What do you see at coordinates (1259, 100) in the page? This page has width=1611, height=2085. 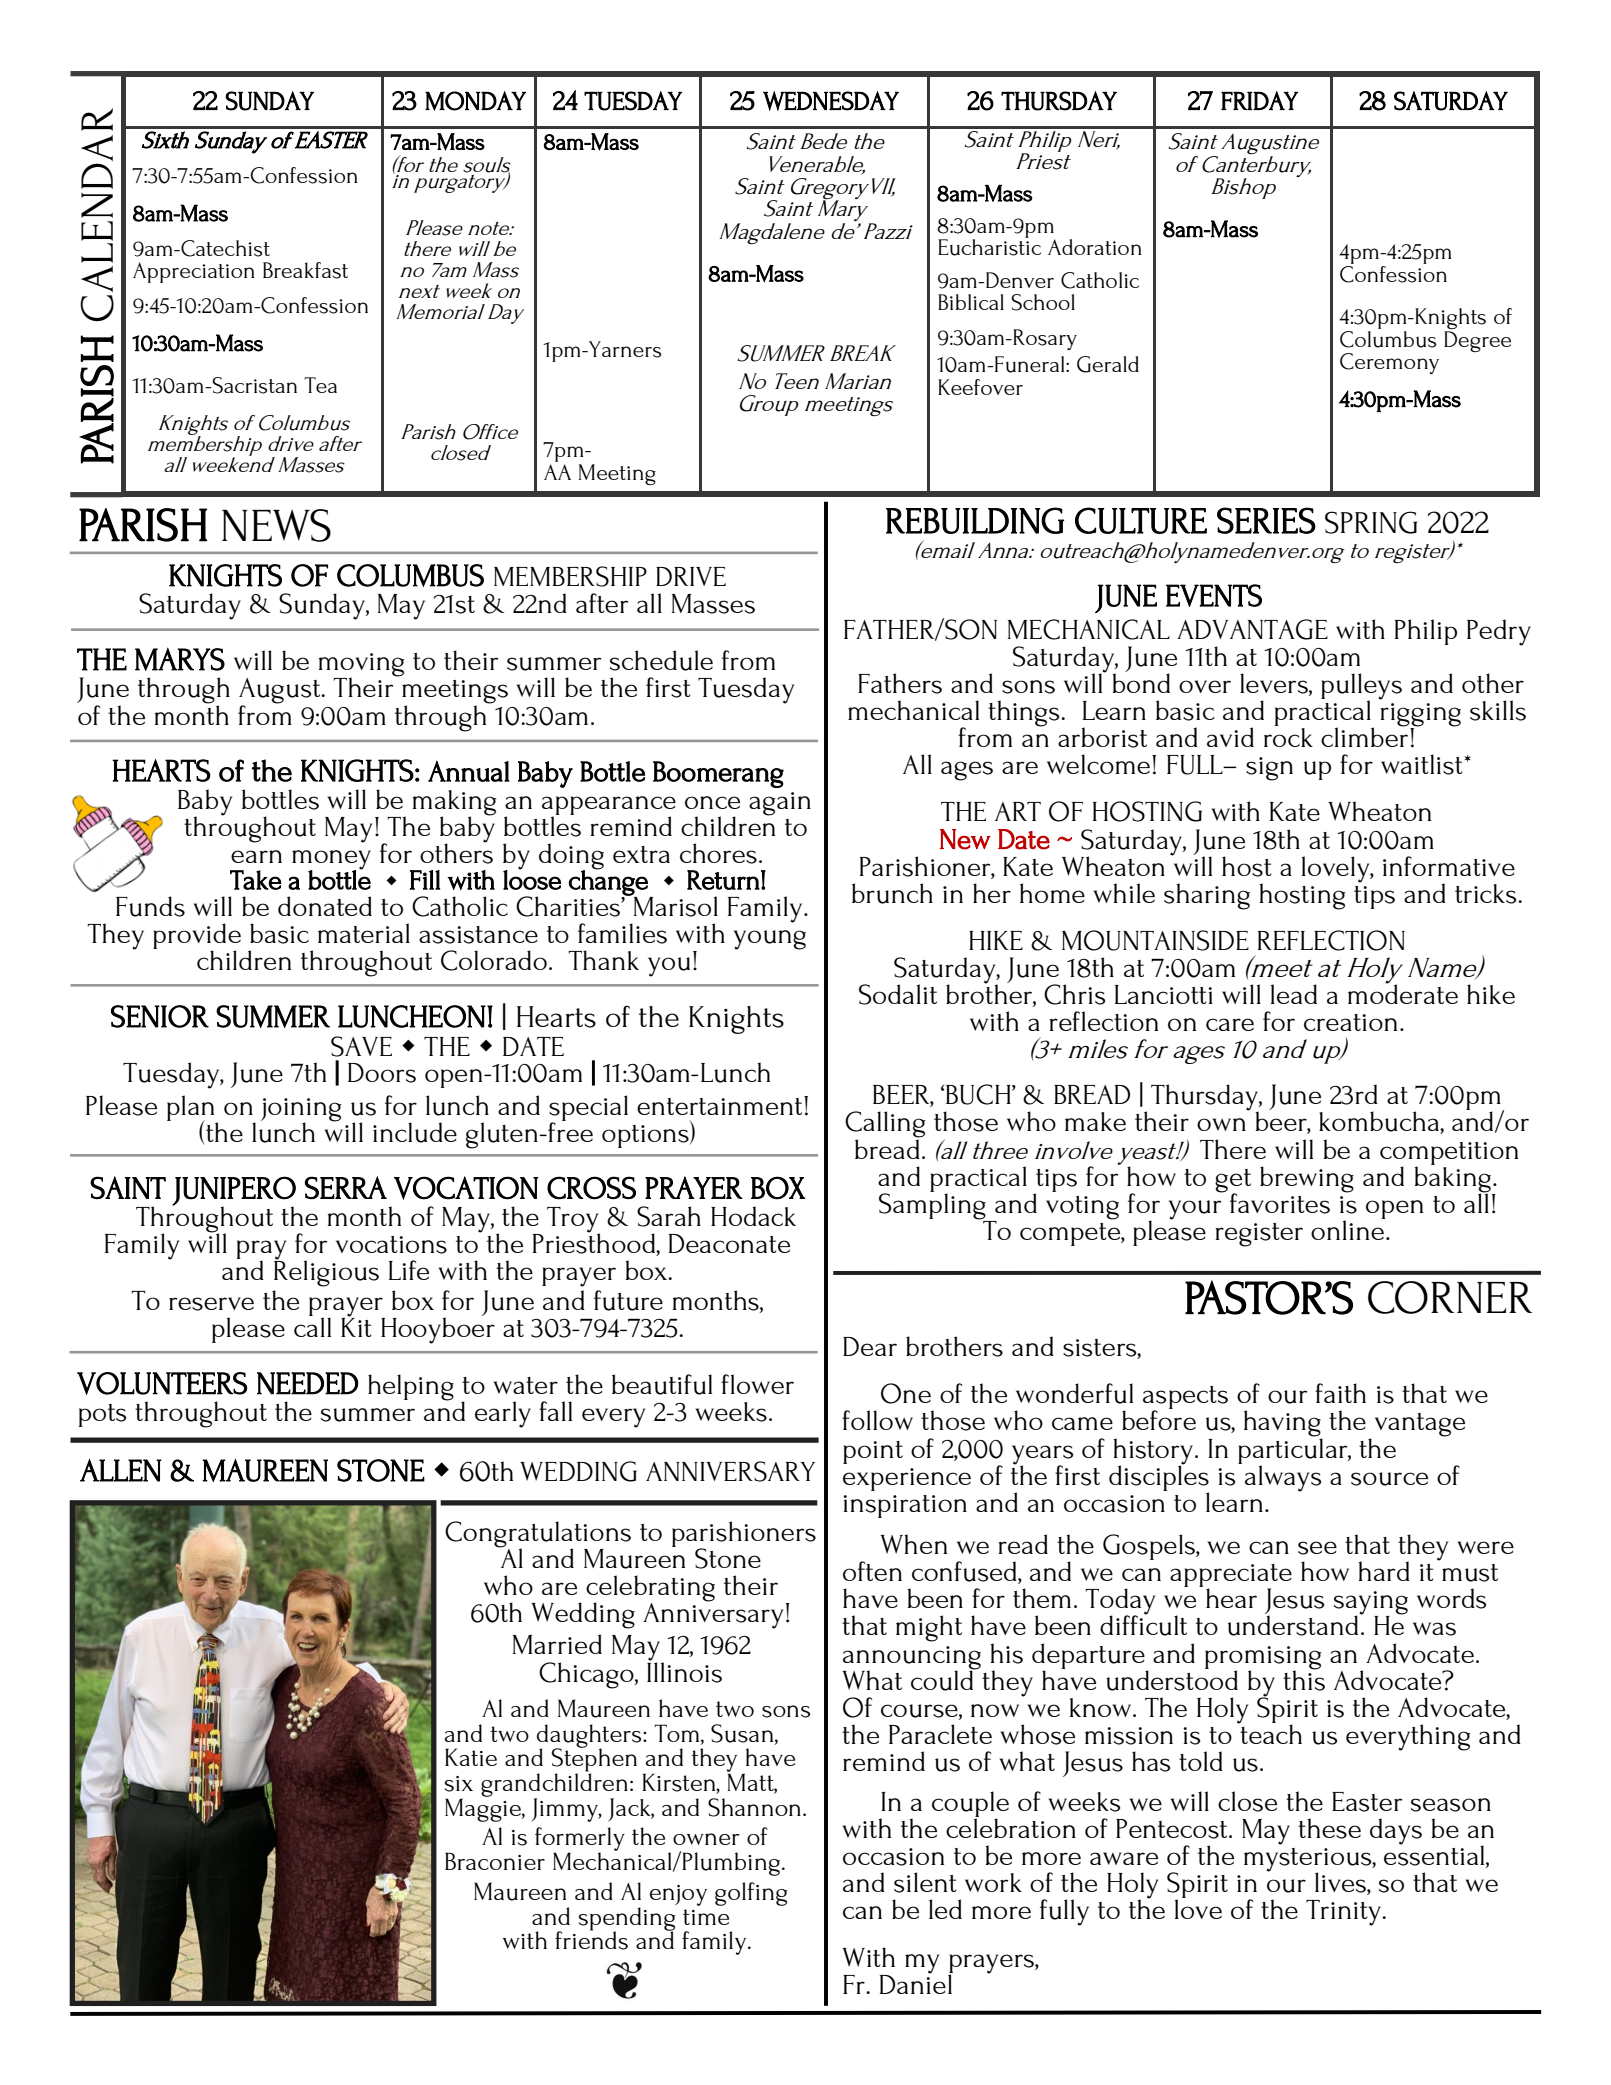 I see `FRIDAY` at bounding box center [1259, 100].
